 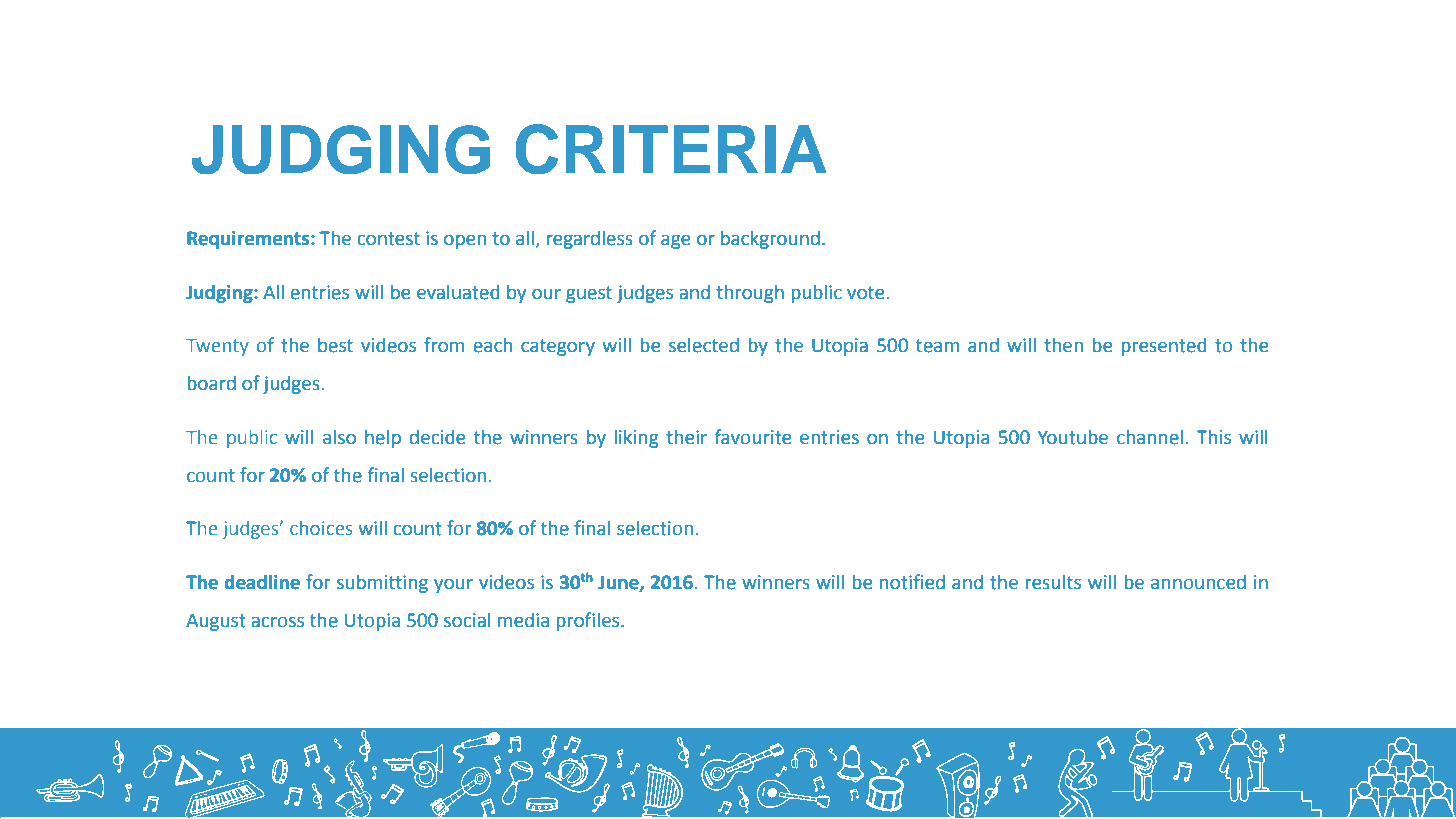 I want to click on their, so click(x=686, y=437).
